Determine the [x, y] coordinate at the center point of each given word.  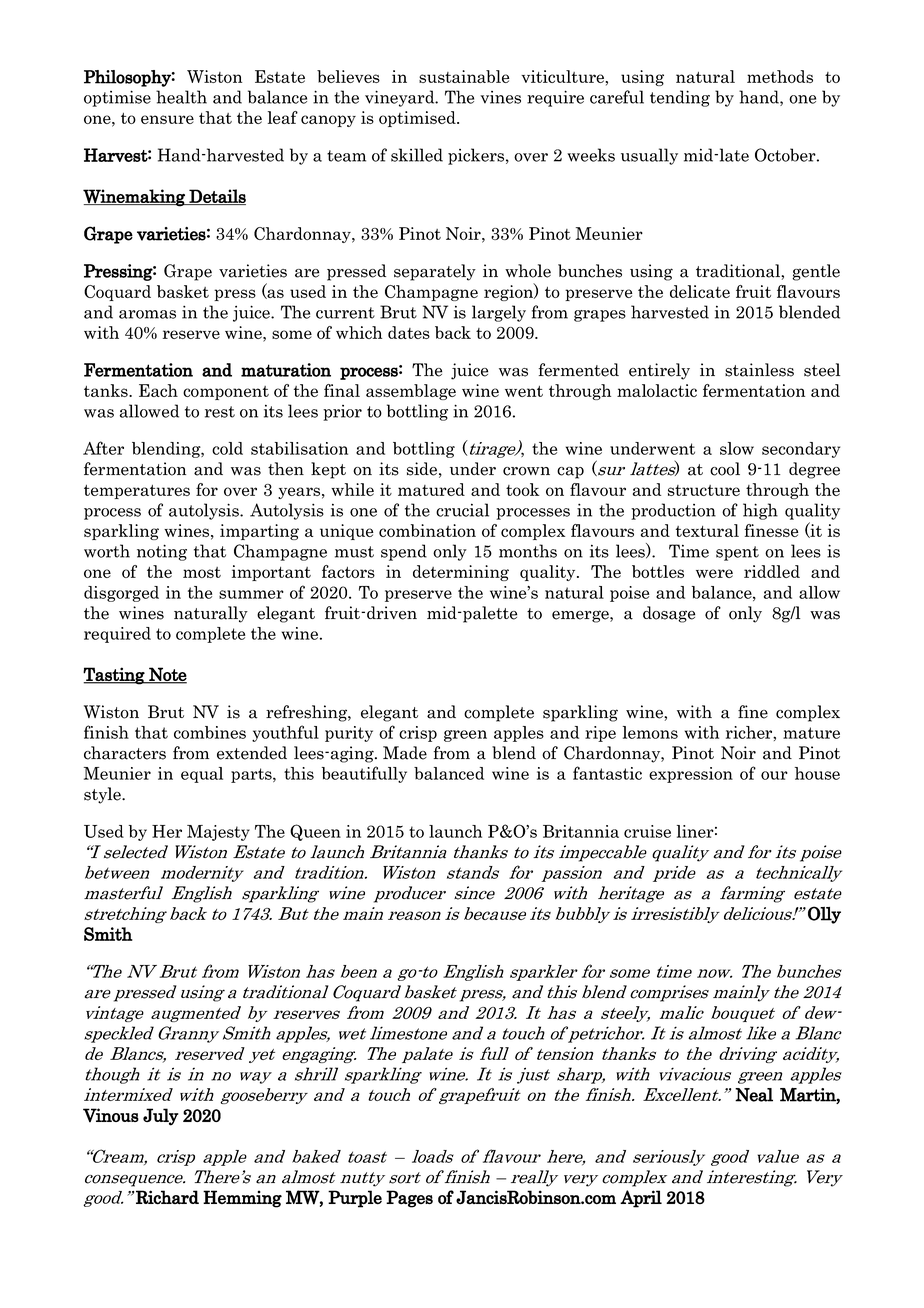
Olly [824, 915]
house [817, 773]
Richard [167, 1197]
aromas [147, 314]
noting [162, 552]
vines [500, 97]
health [181, 97]
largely [499, 313]
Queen [315, 832]
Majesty [218, 833]
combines [210, 732]
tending [680, 98]
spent [737, 553]
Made [405, 753]
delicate [700, 291]
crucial [462, 510]
